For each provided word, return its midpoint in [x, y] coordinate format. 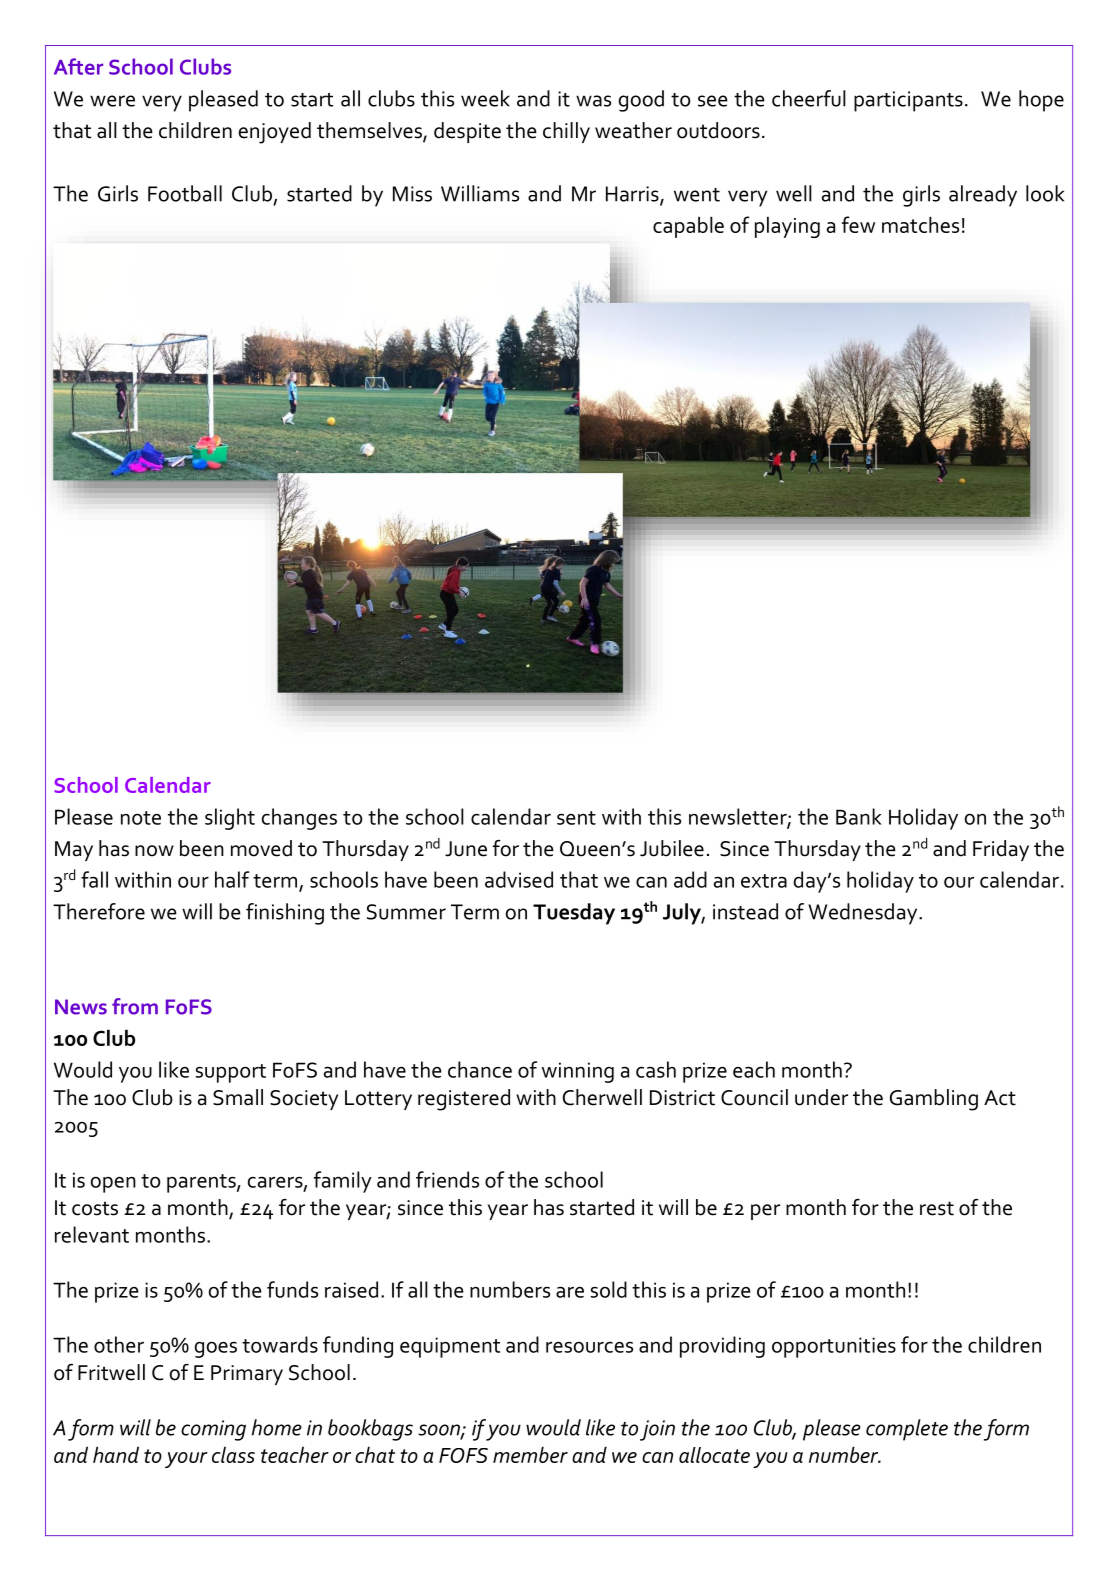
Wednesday [864, 914]
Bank [859, 816]
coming [213, 1430]
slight [230, 819]
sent [576, 818]
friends [447, 1179]
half [232, 879]
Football [185, 193]
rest [937, 1208]
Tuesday [574, 914]
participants [908, 101]
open [113, 1184]
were [112, 101]
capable [688, 227]
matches [920, 225]
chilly [566, 132]
